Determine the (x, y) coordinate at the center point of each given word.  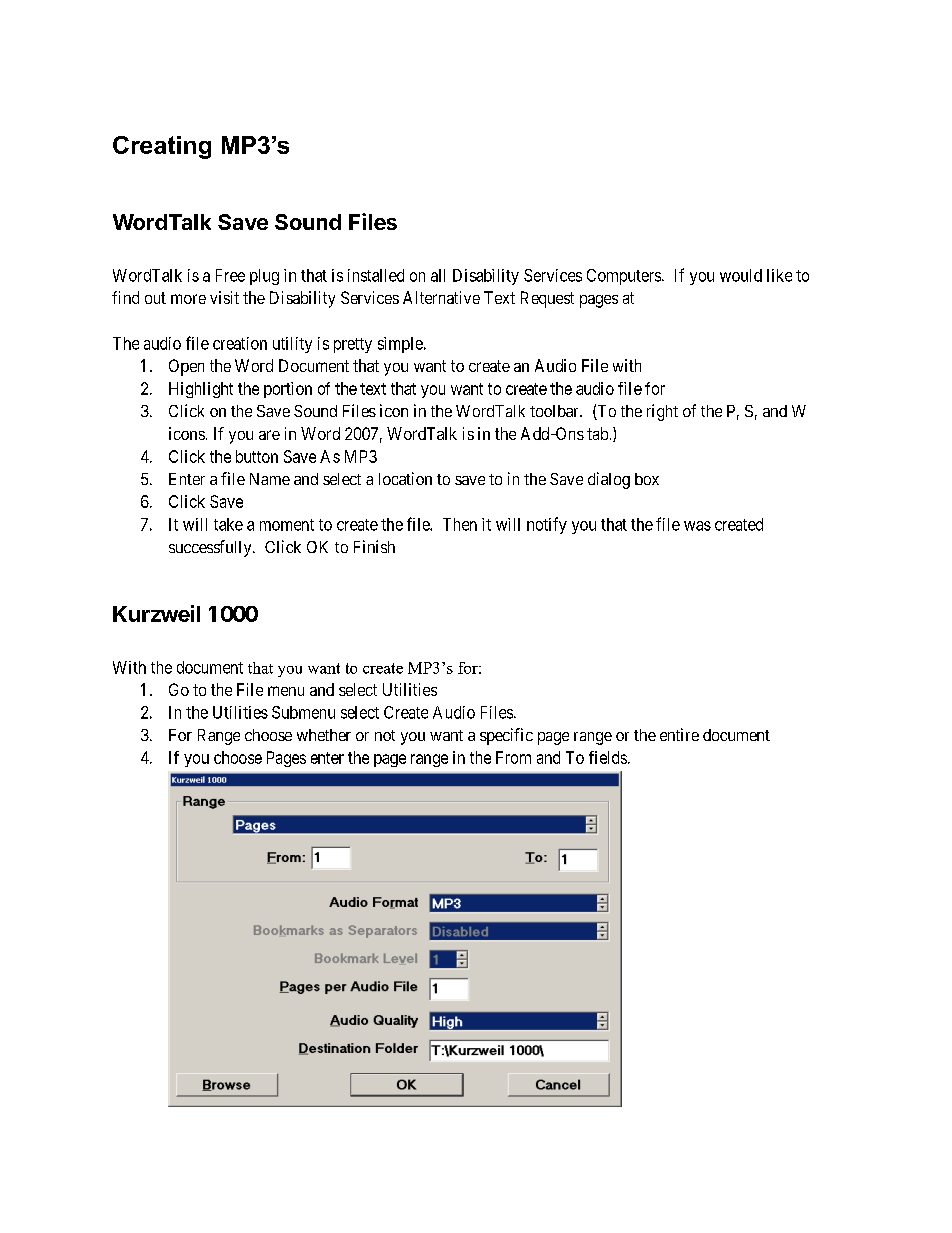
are (269, 435)
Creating (162, 147)
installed (376, 275)
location (405, 478)
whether (324, 735)
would (741, 275)
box (647, 479)
